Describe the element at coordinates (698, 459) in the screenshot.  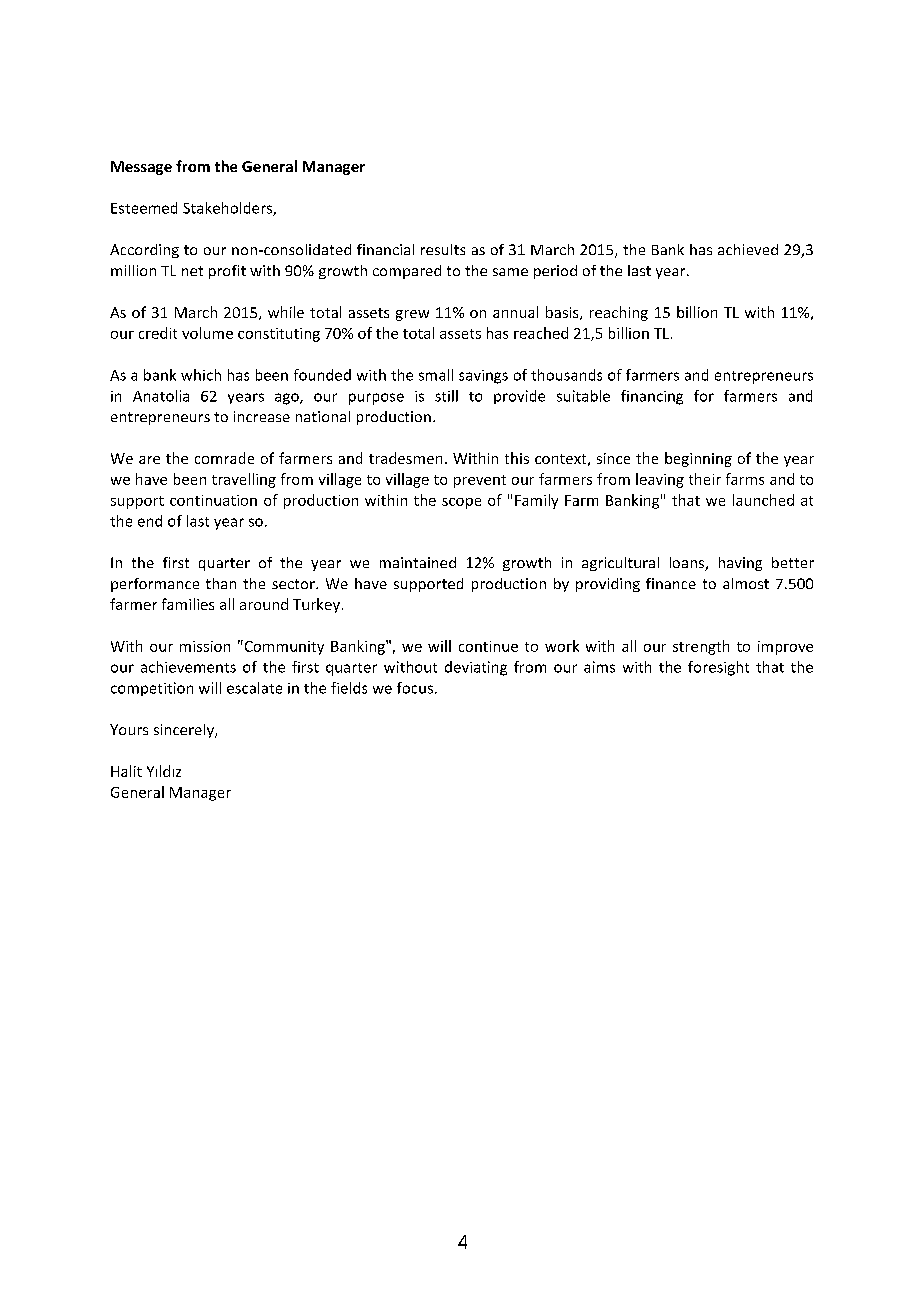
I see `beginning` at that location.
